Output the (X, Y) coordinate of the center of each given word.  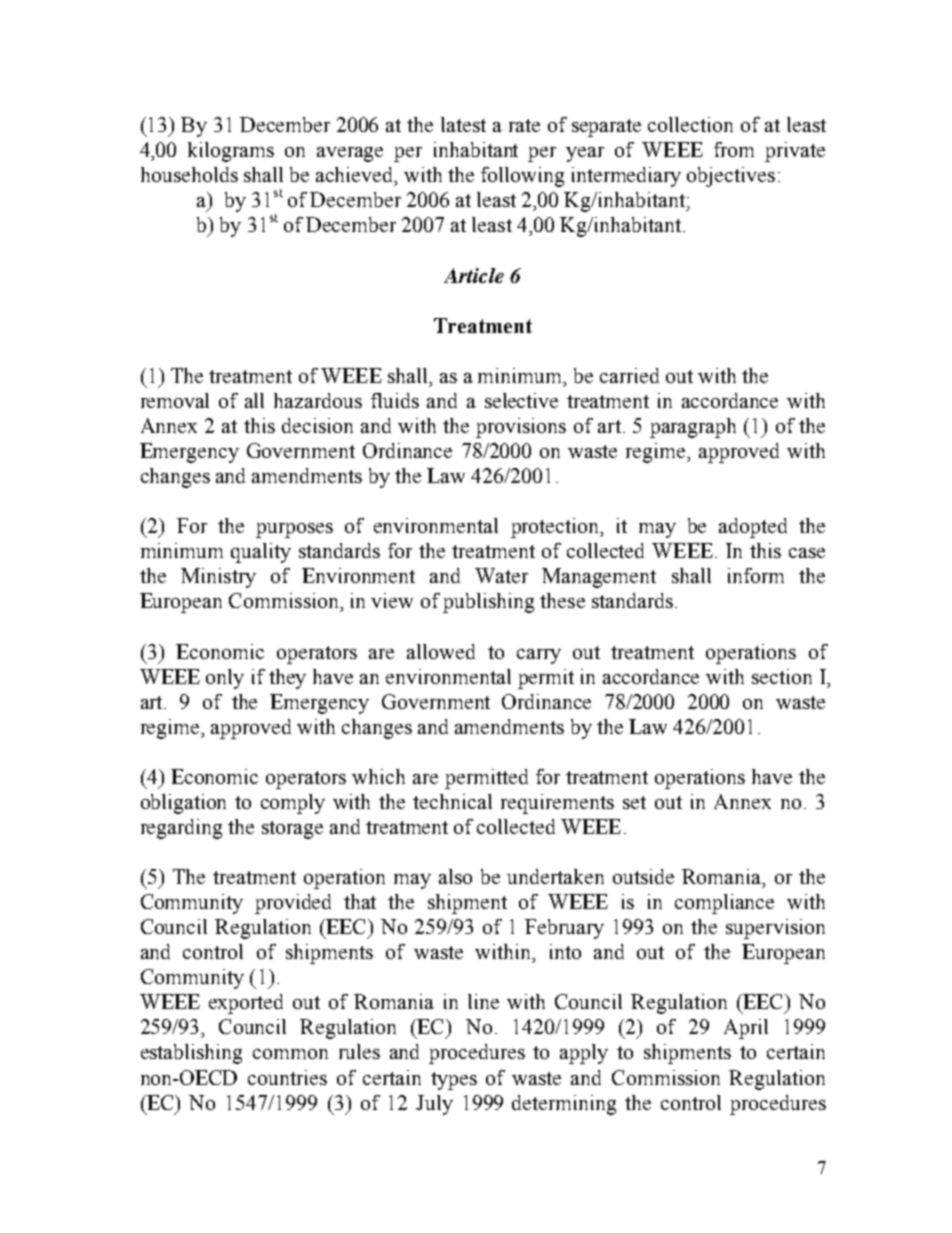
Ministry (218, 578)
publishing (488, 603)
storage (292, 830)
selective (521, 400)
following (522, 177)
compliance (724, 904)
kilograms (231, 152)
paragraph (693, 428)
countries (287, 1077)
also (455, 876)
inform (756, 575)
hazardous (318, 400)
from (734, 149)
